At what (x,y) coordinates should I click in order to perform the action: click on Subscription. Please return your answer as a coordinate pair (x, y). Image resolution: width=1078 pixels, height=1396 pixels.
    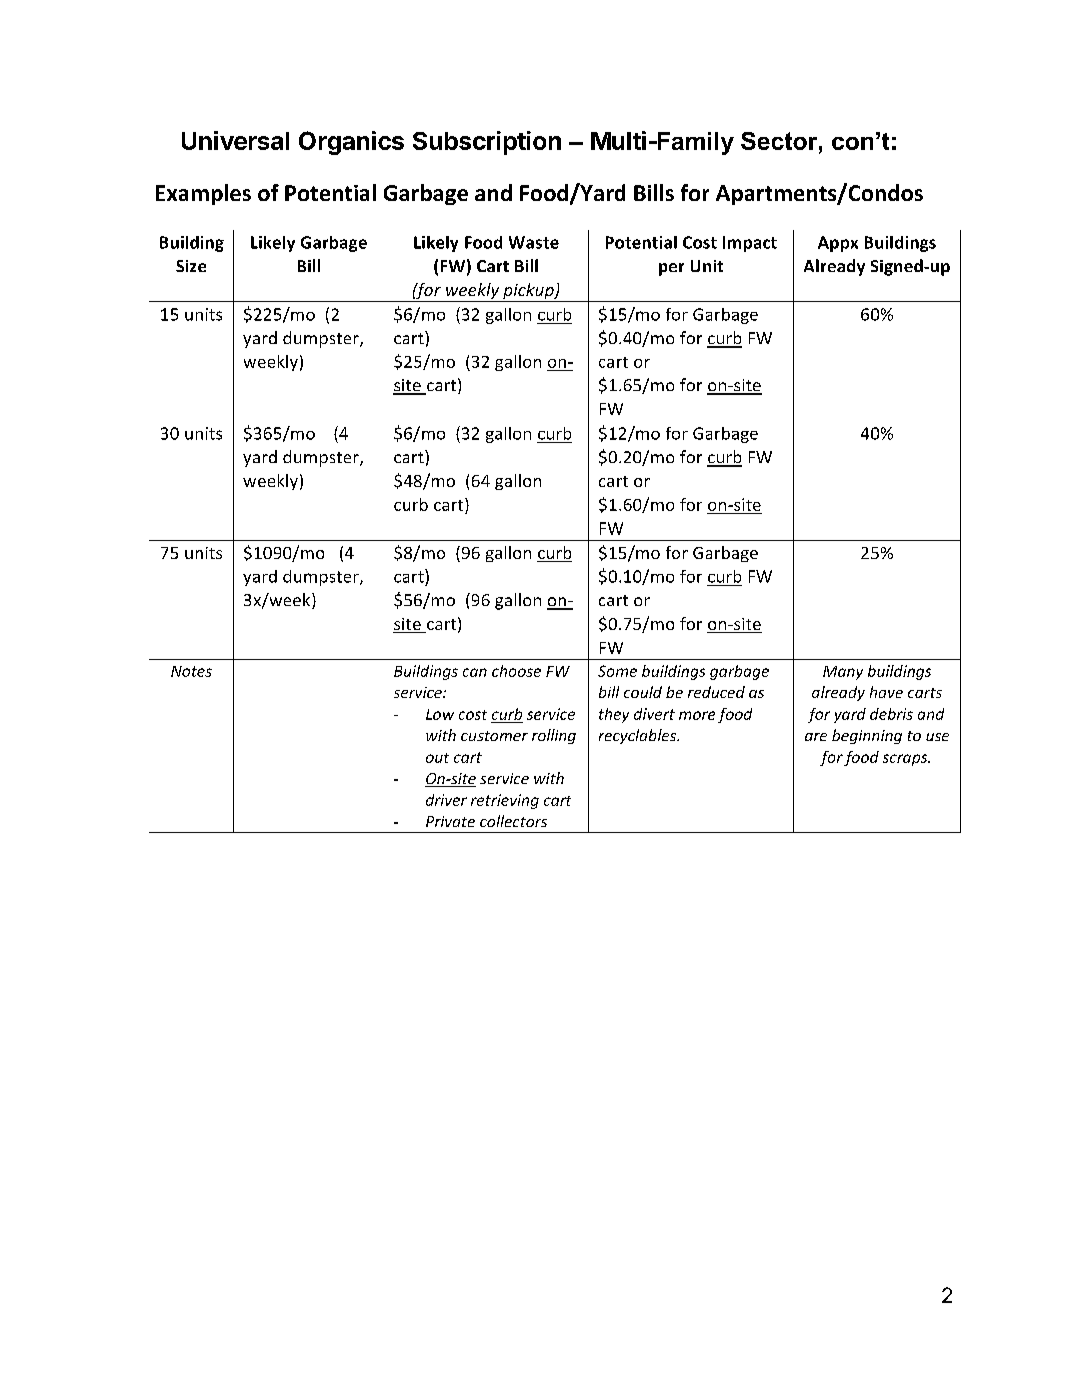
    Looking at the image, I should click on (487, 143).
